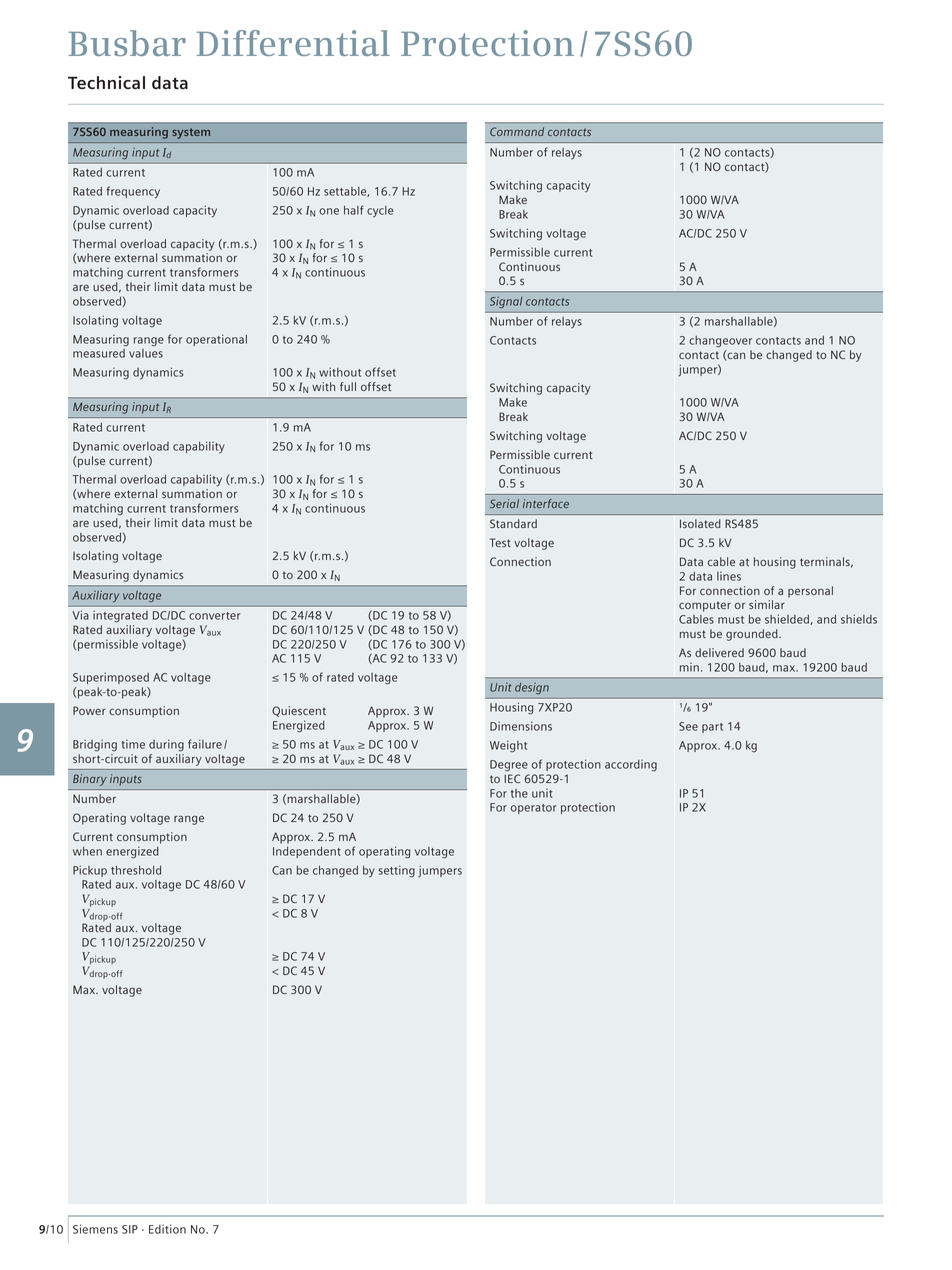 The width and height of the screenshot is (952, 1270). Describe the element at coordinates (720, 342) in the screenshot. I see `changeover` at that location.
